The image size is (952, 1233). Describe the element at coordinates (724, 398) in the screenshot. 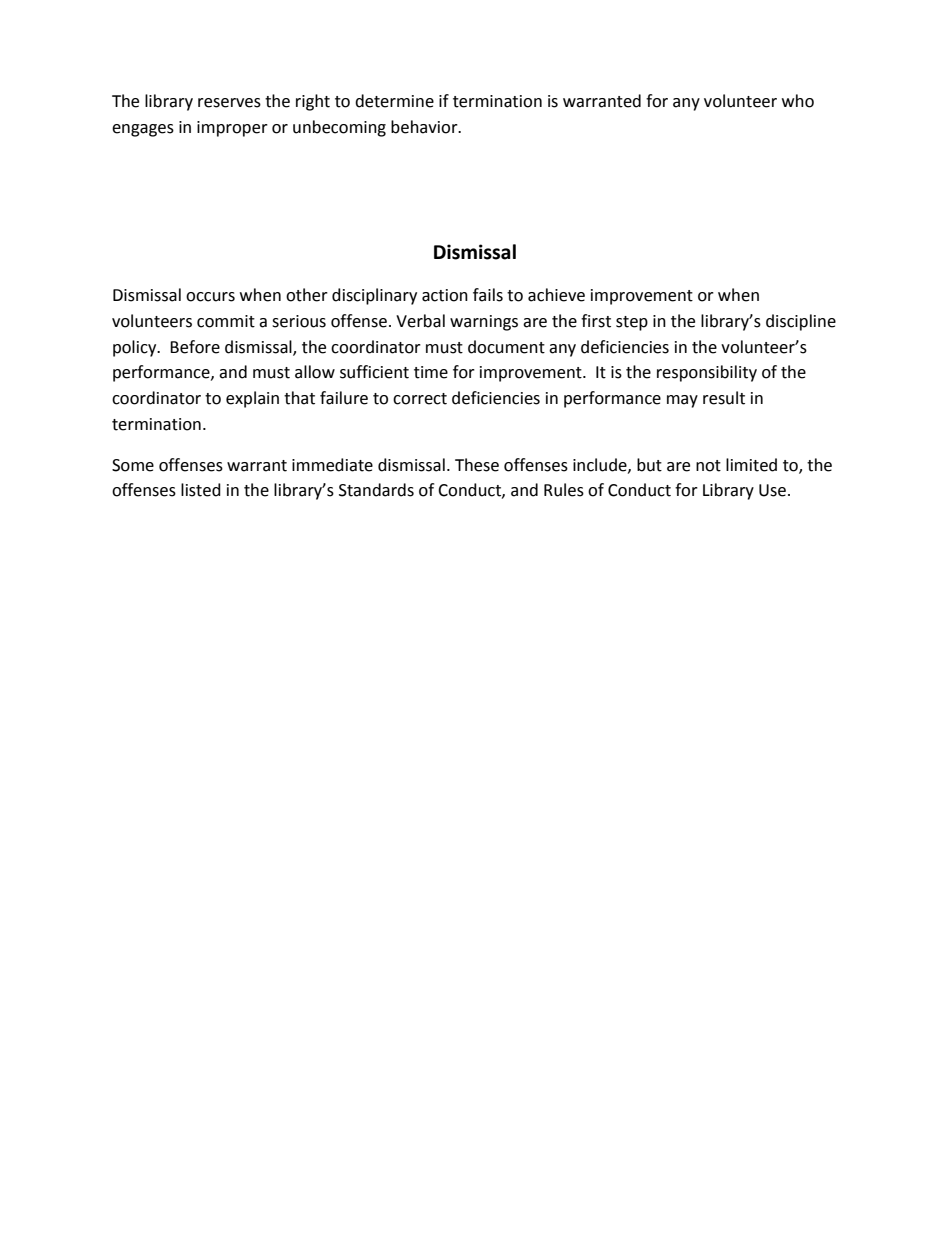

I see `result` at that location.
